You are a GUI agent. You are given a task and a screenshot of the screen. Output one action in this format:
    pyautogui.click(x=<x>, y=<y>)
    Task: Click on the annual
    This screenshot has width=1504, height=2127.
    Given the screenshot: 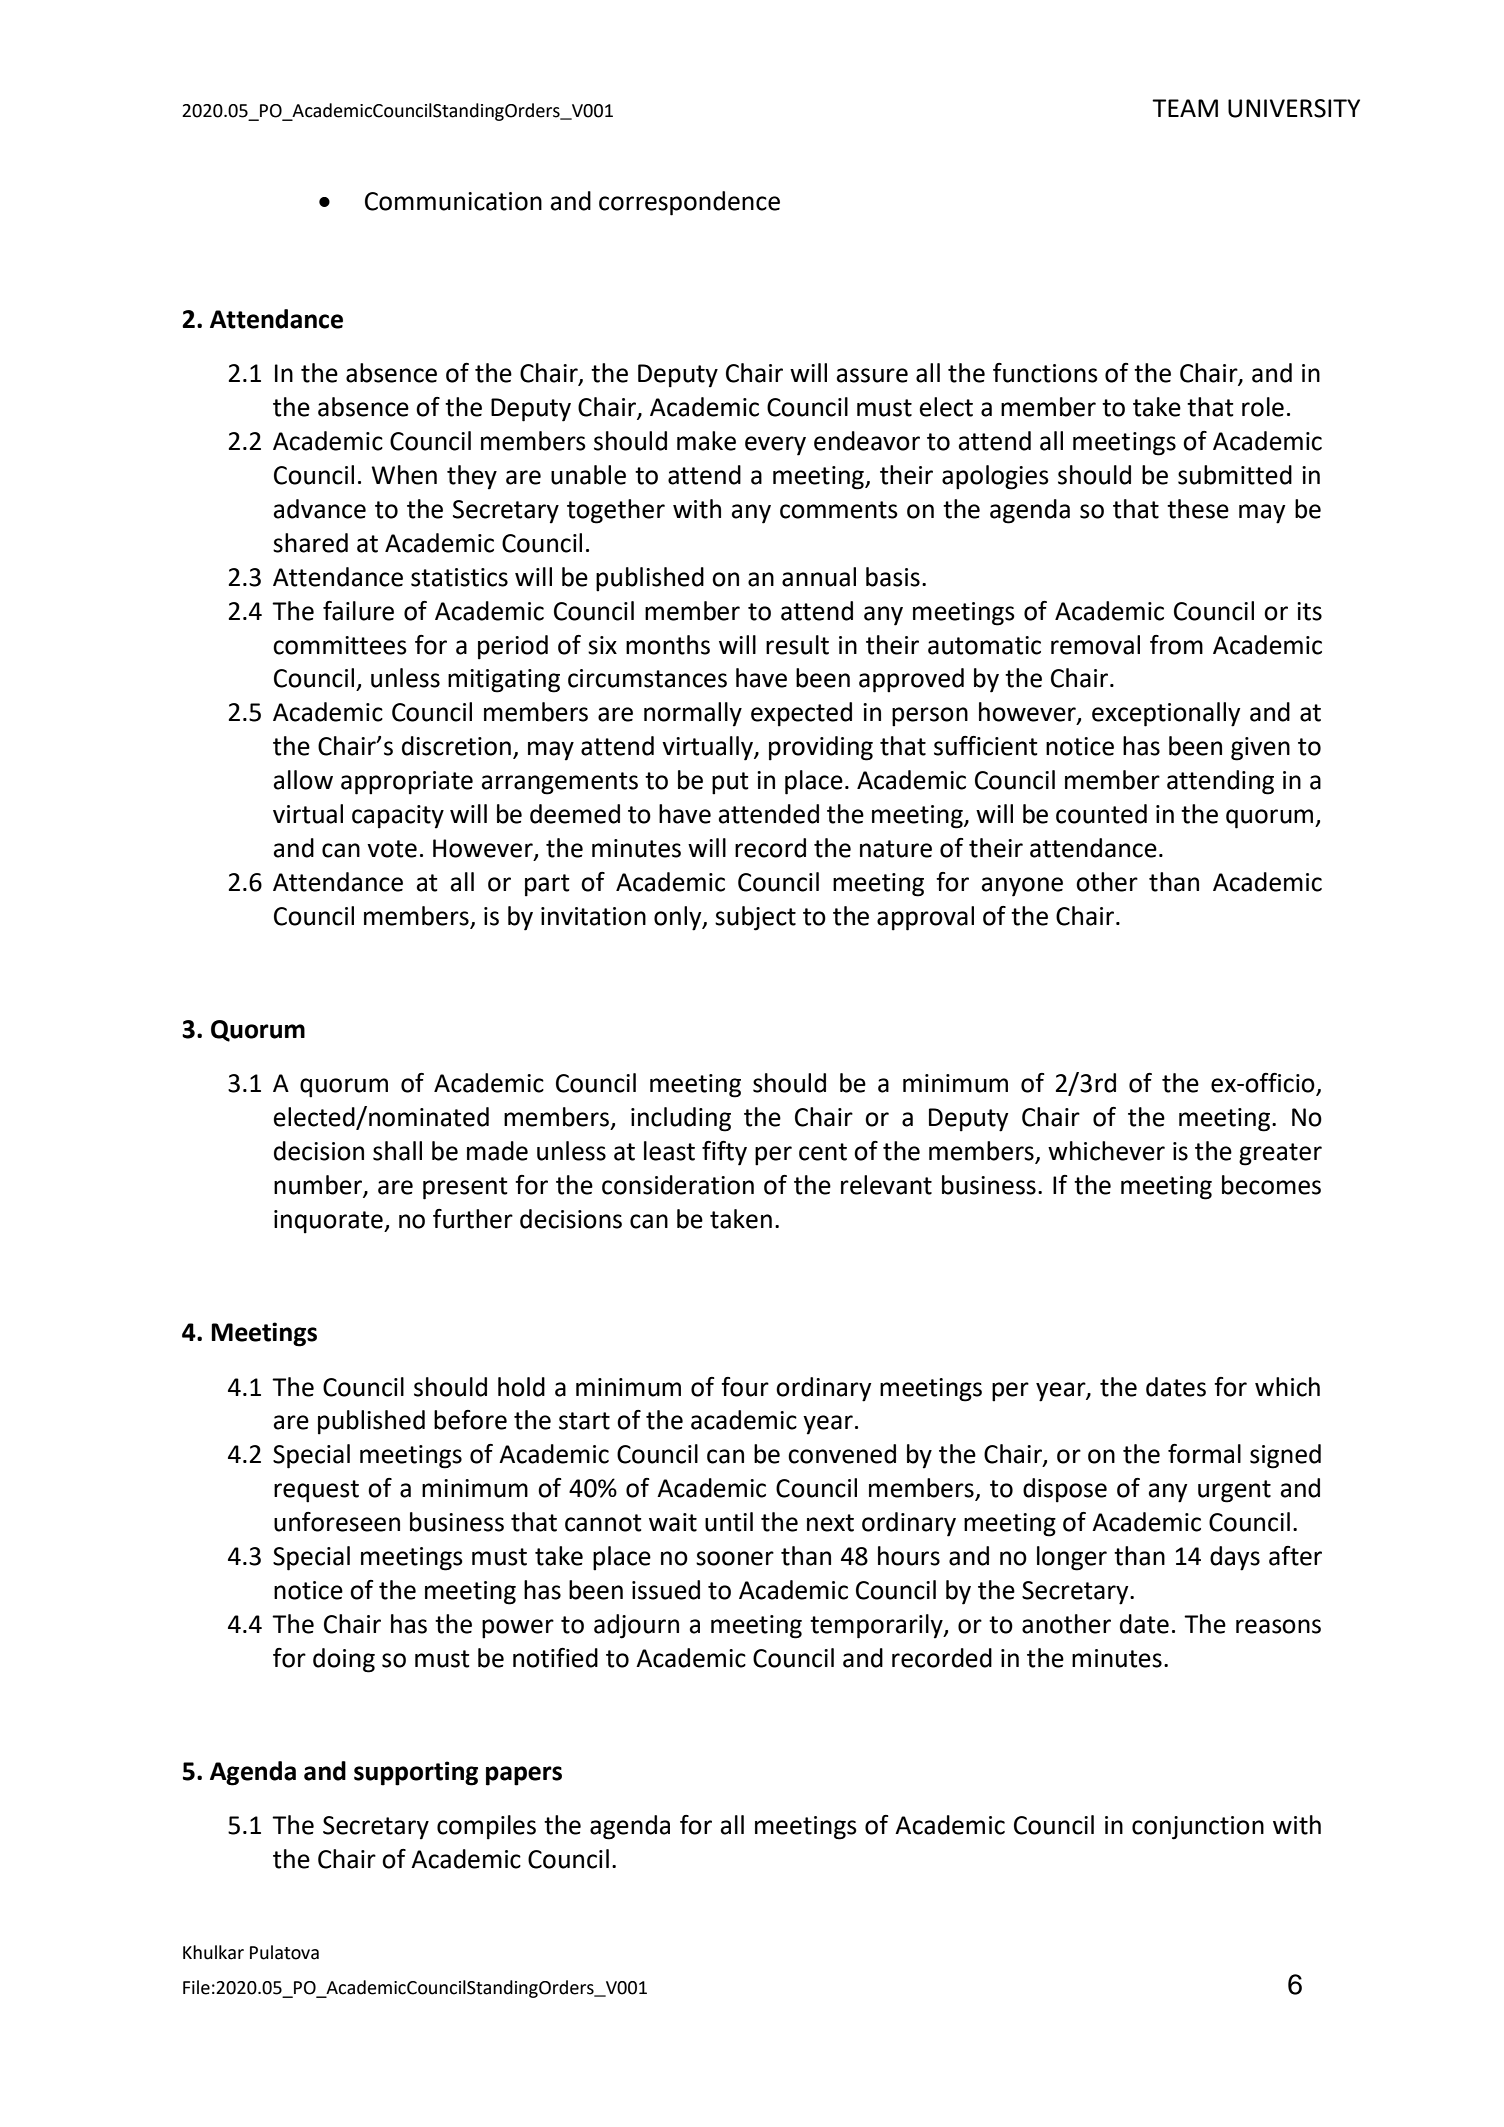 What is the action you would take?
    pyautogui.click(x=819, y=577)
